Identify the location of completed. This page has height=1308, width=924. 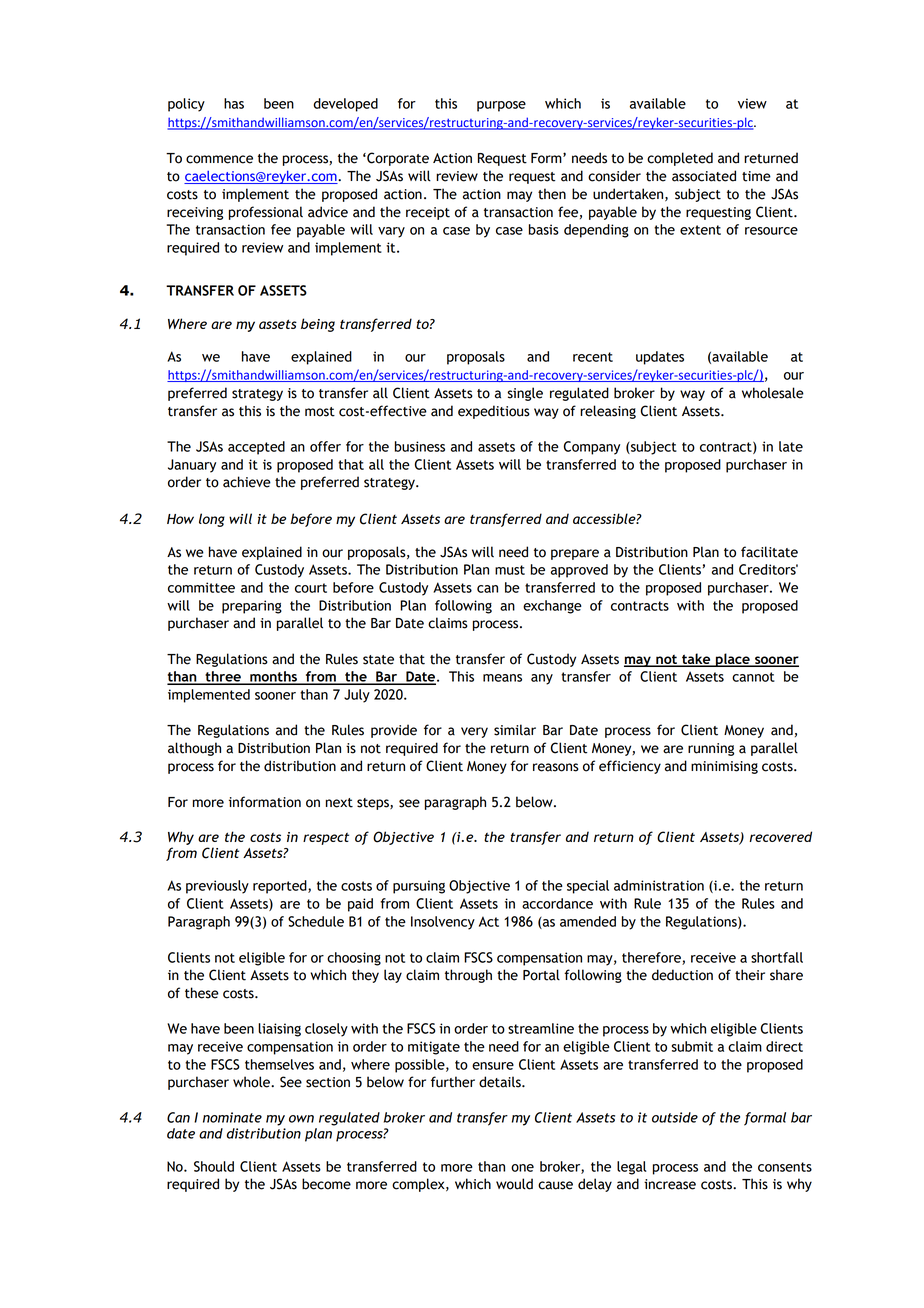
(680, 159).
